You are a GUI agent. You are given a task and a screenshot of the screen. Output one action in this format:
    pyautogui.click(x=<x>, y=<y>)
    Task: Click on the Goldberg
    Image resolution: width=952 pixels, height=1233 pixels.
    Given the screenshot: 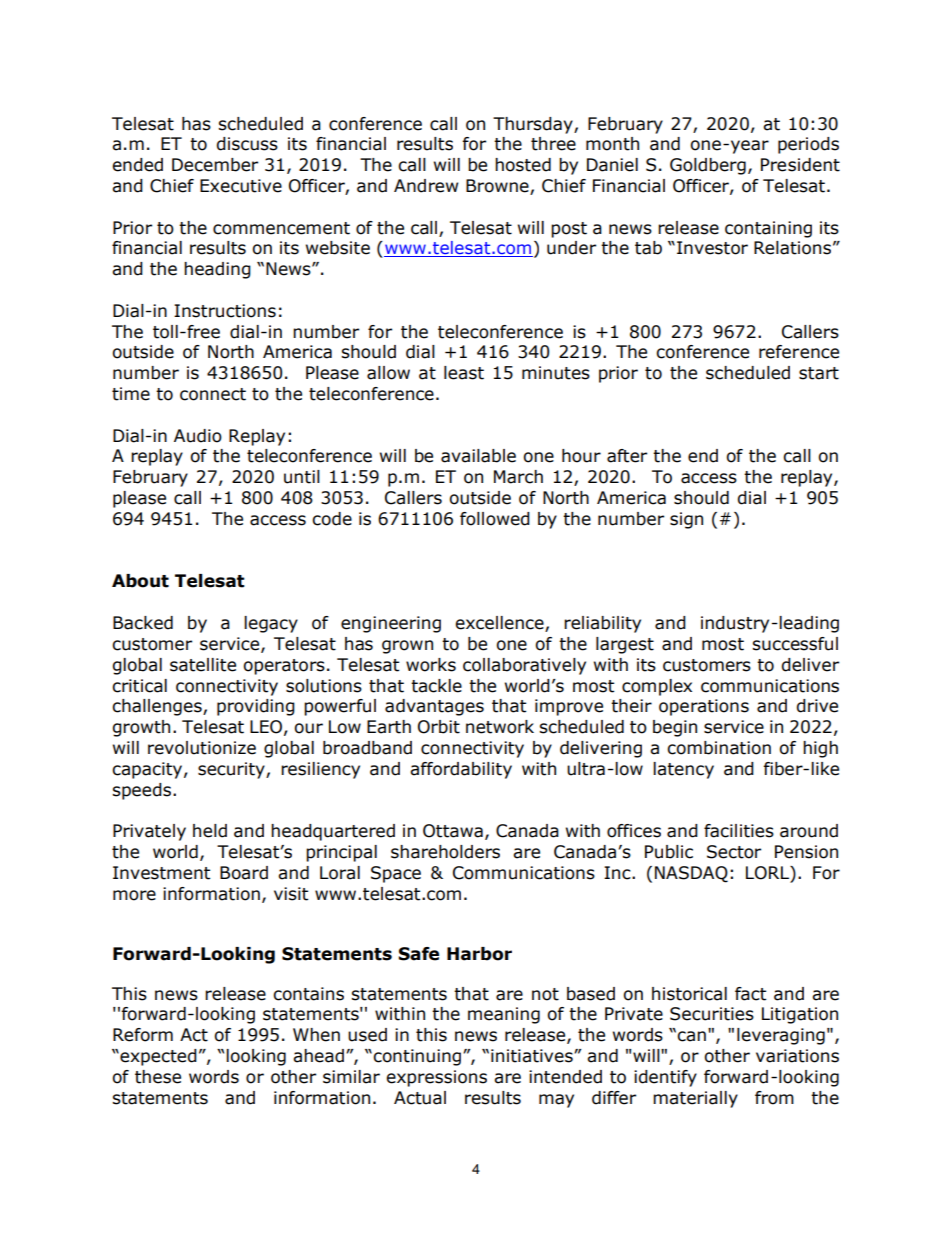 What is the action you would take?
    pyautogui.click(x=708, y=166)
